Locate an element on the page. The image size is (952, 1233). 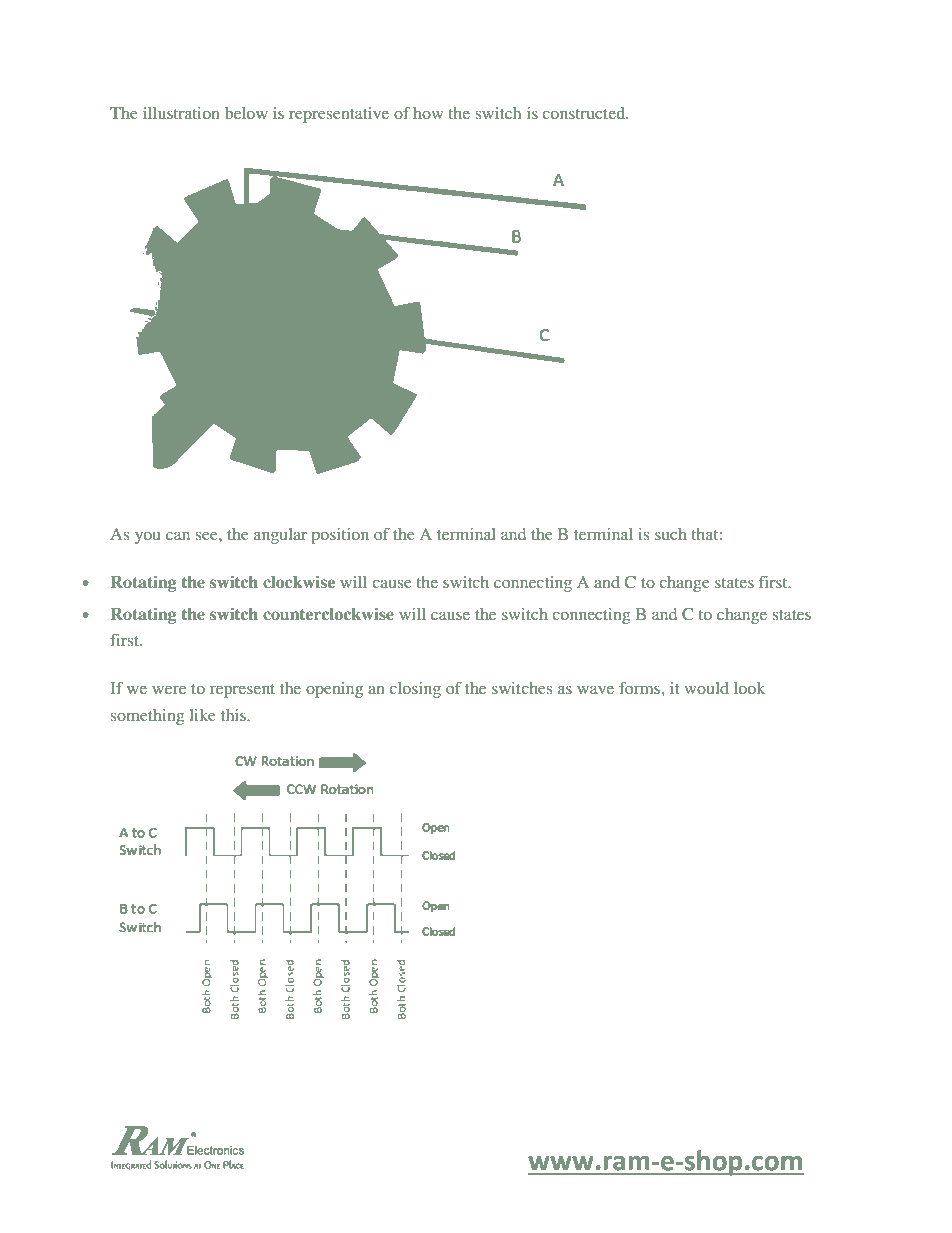
closing is located at coordinates (415, 690).
